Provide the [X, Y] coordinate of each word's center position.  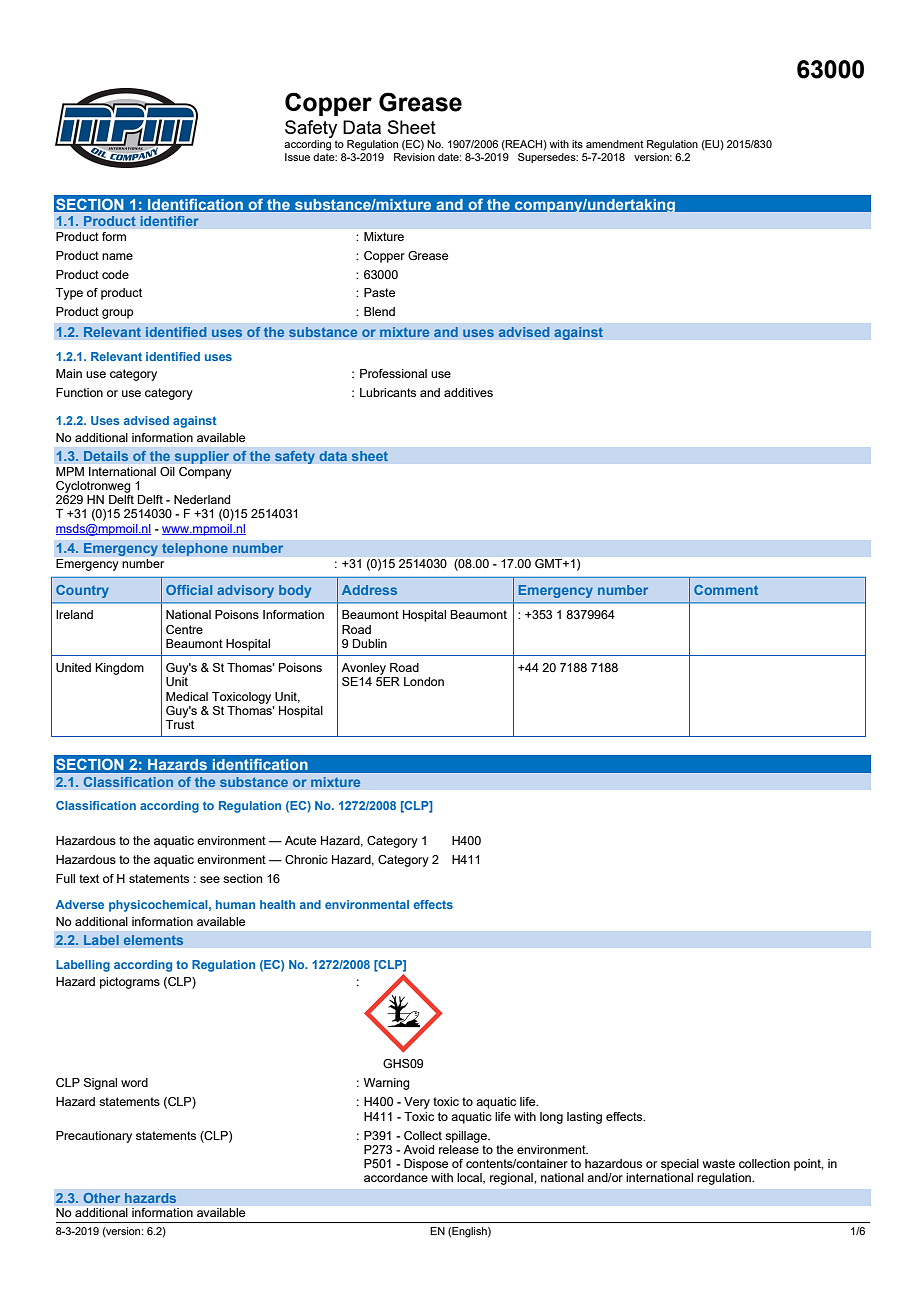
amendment [615, 144]
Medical [187, 696]
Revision [414, 157]
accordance [396, 1177]
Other [101, 1197]
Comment [726, 590]
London [424, 681]
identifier [169, 221]
